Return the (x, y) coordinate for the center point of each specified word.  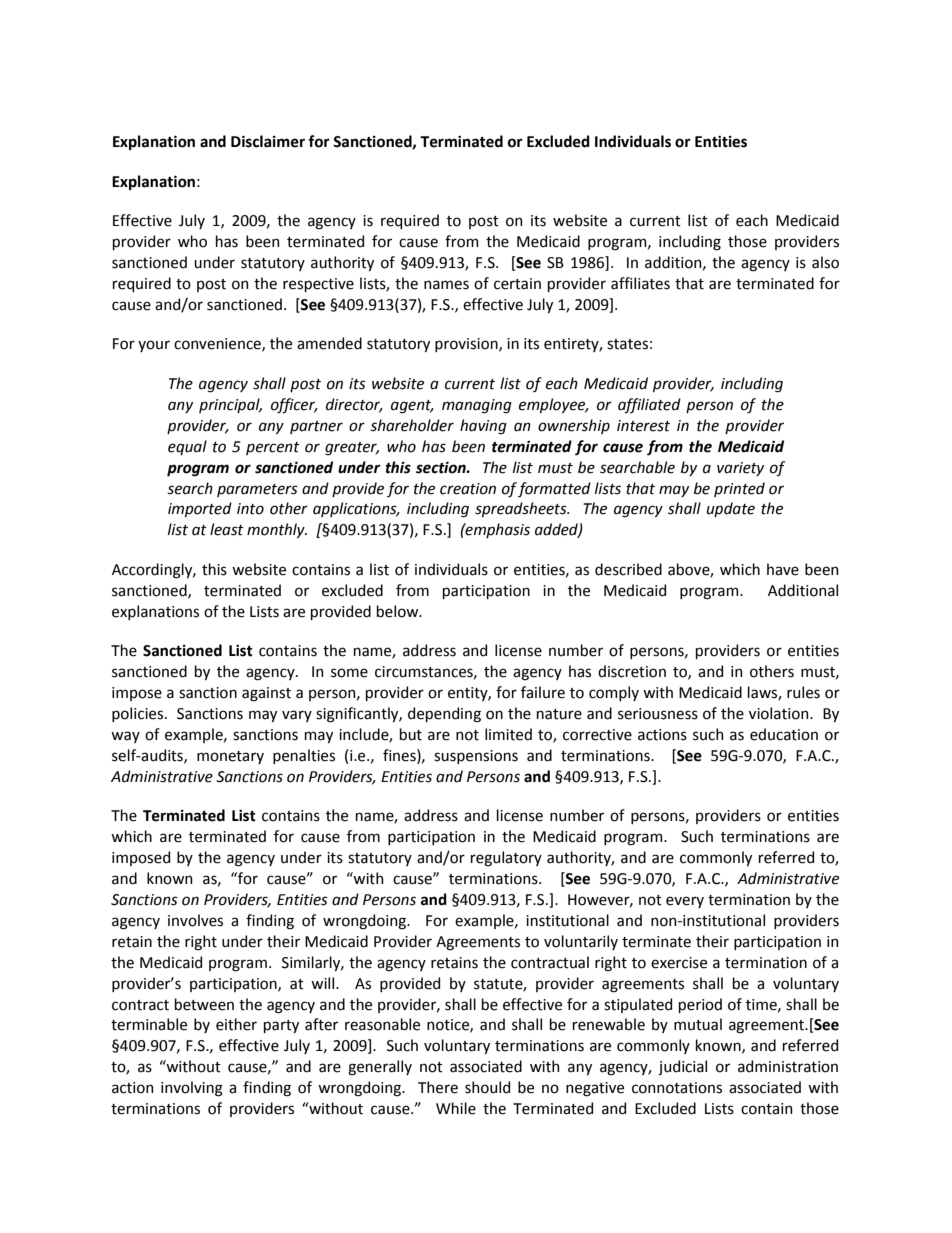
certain (517, 284)
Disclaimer (268, 141)
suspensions (476, 757)
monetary (230, 757)
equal (187, 447)
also (825, 262)
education (784, 734)
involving (192, 1089)
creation (468, 489)
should (487, 1087)
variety (740, 469)
